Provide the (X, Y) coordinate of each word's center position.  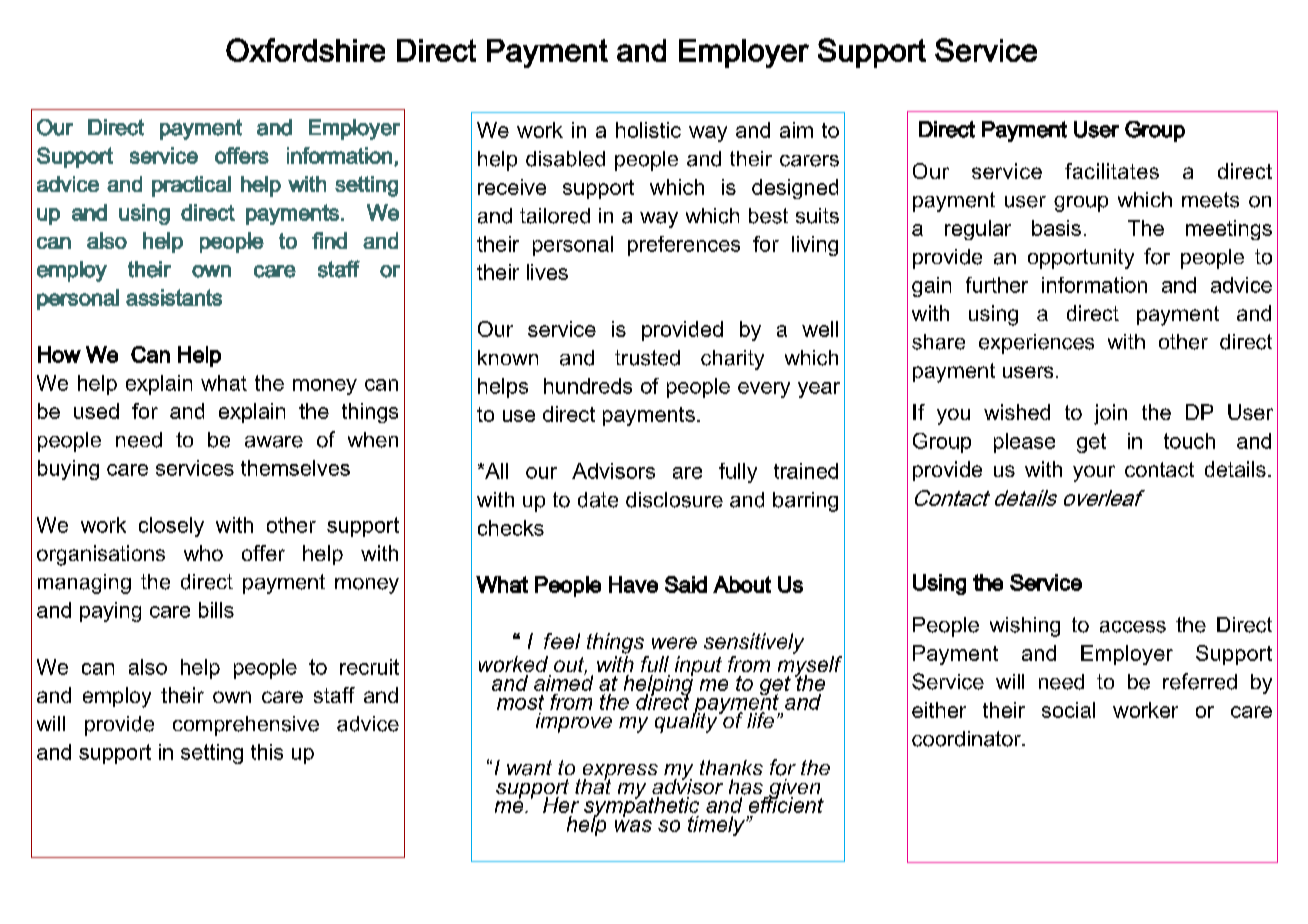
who (203, 553)
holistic (648, 130)
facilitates (1112, 171)
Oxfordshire (305, 50)
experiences (1036, 344)
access (1133, 627)
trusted (647, 358)
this (267, 752)
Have (633, 584)
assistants (174, 297)
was (633, 826)
